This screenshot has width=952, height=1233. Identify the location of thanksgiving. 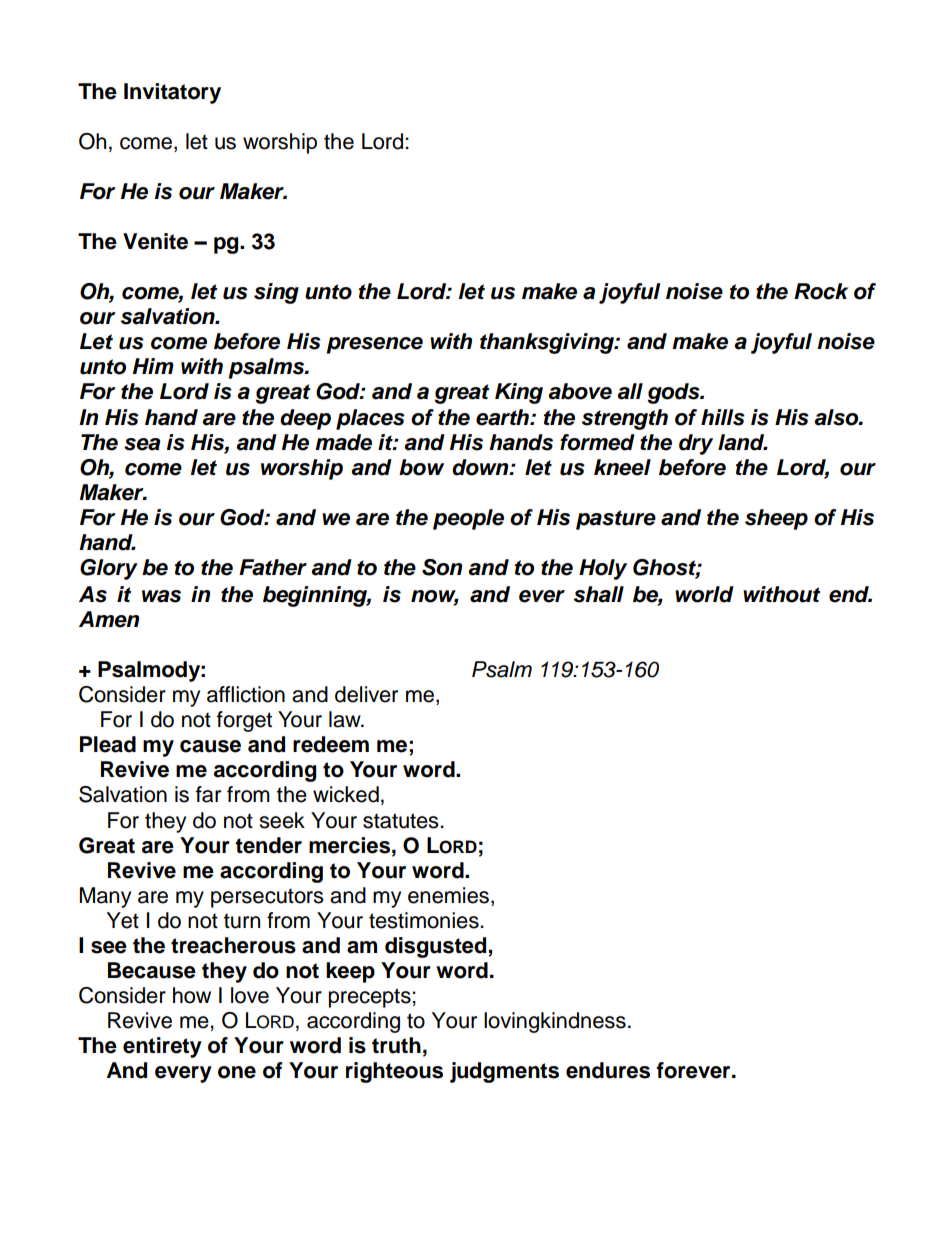
(548, 343).
